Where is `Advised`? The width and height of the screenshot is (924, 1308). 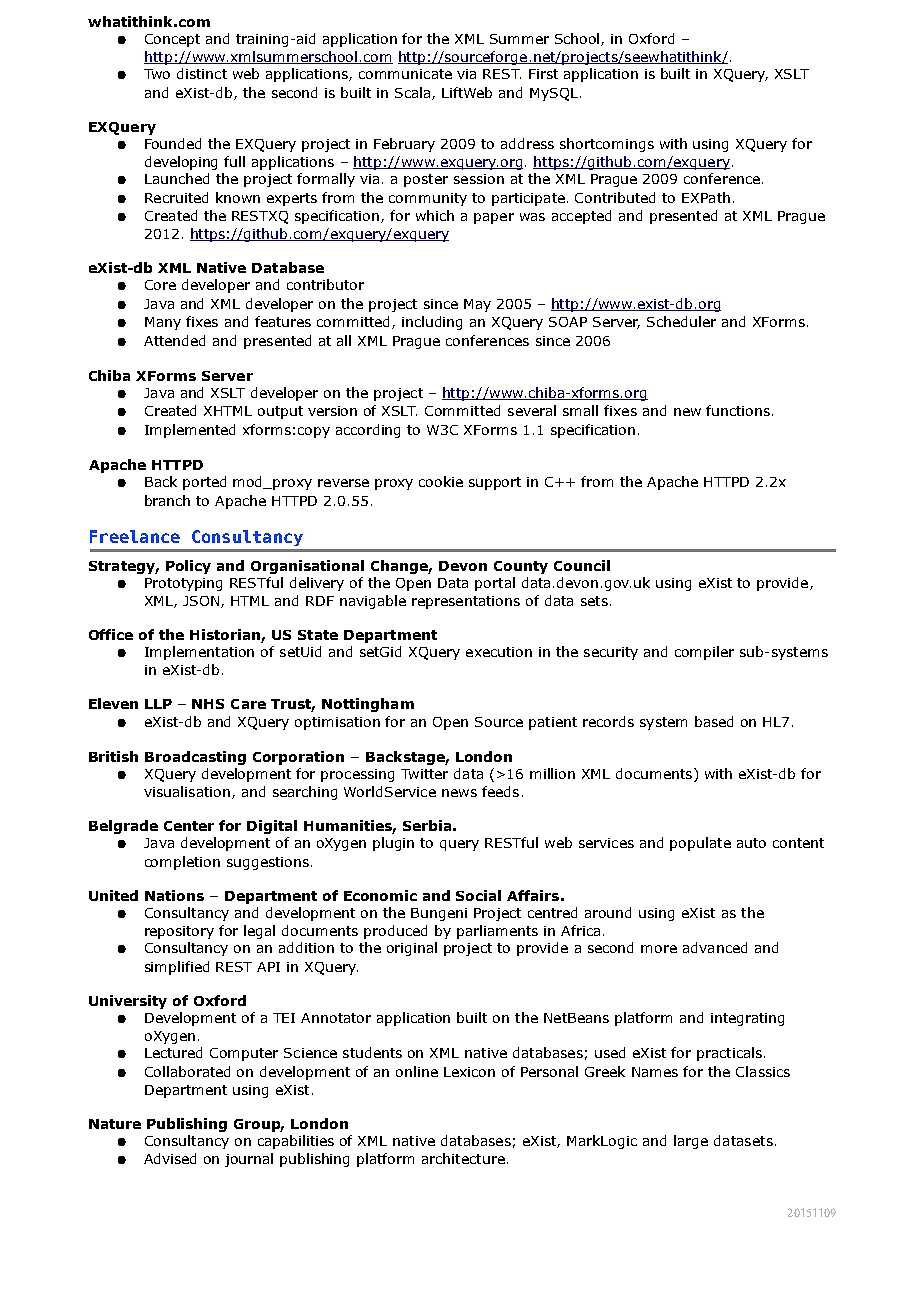
Advised is located at coordinates (170, 1158).
